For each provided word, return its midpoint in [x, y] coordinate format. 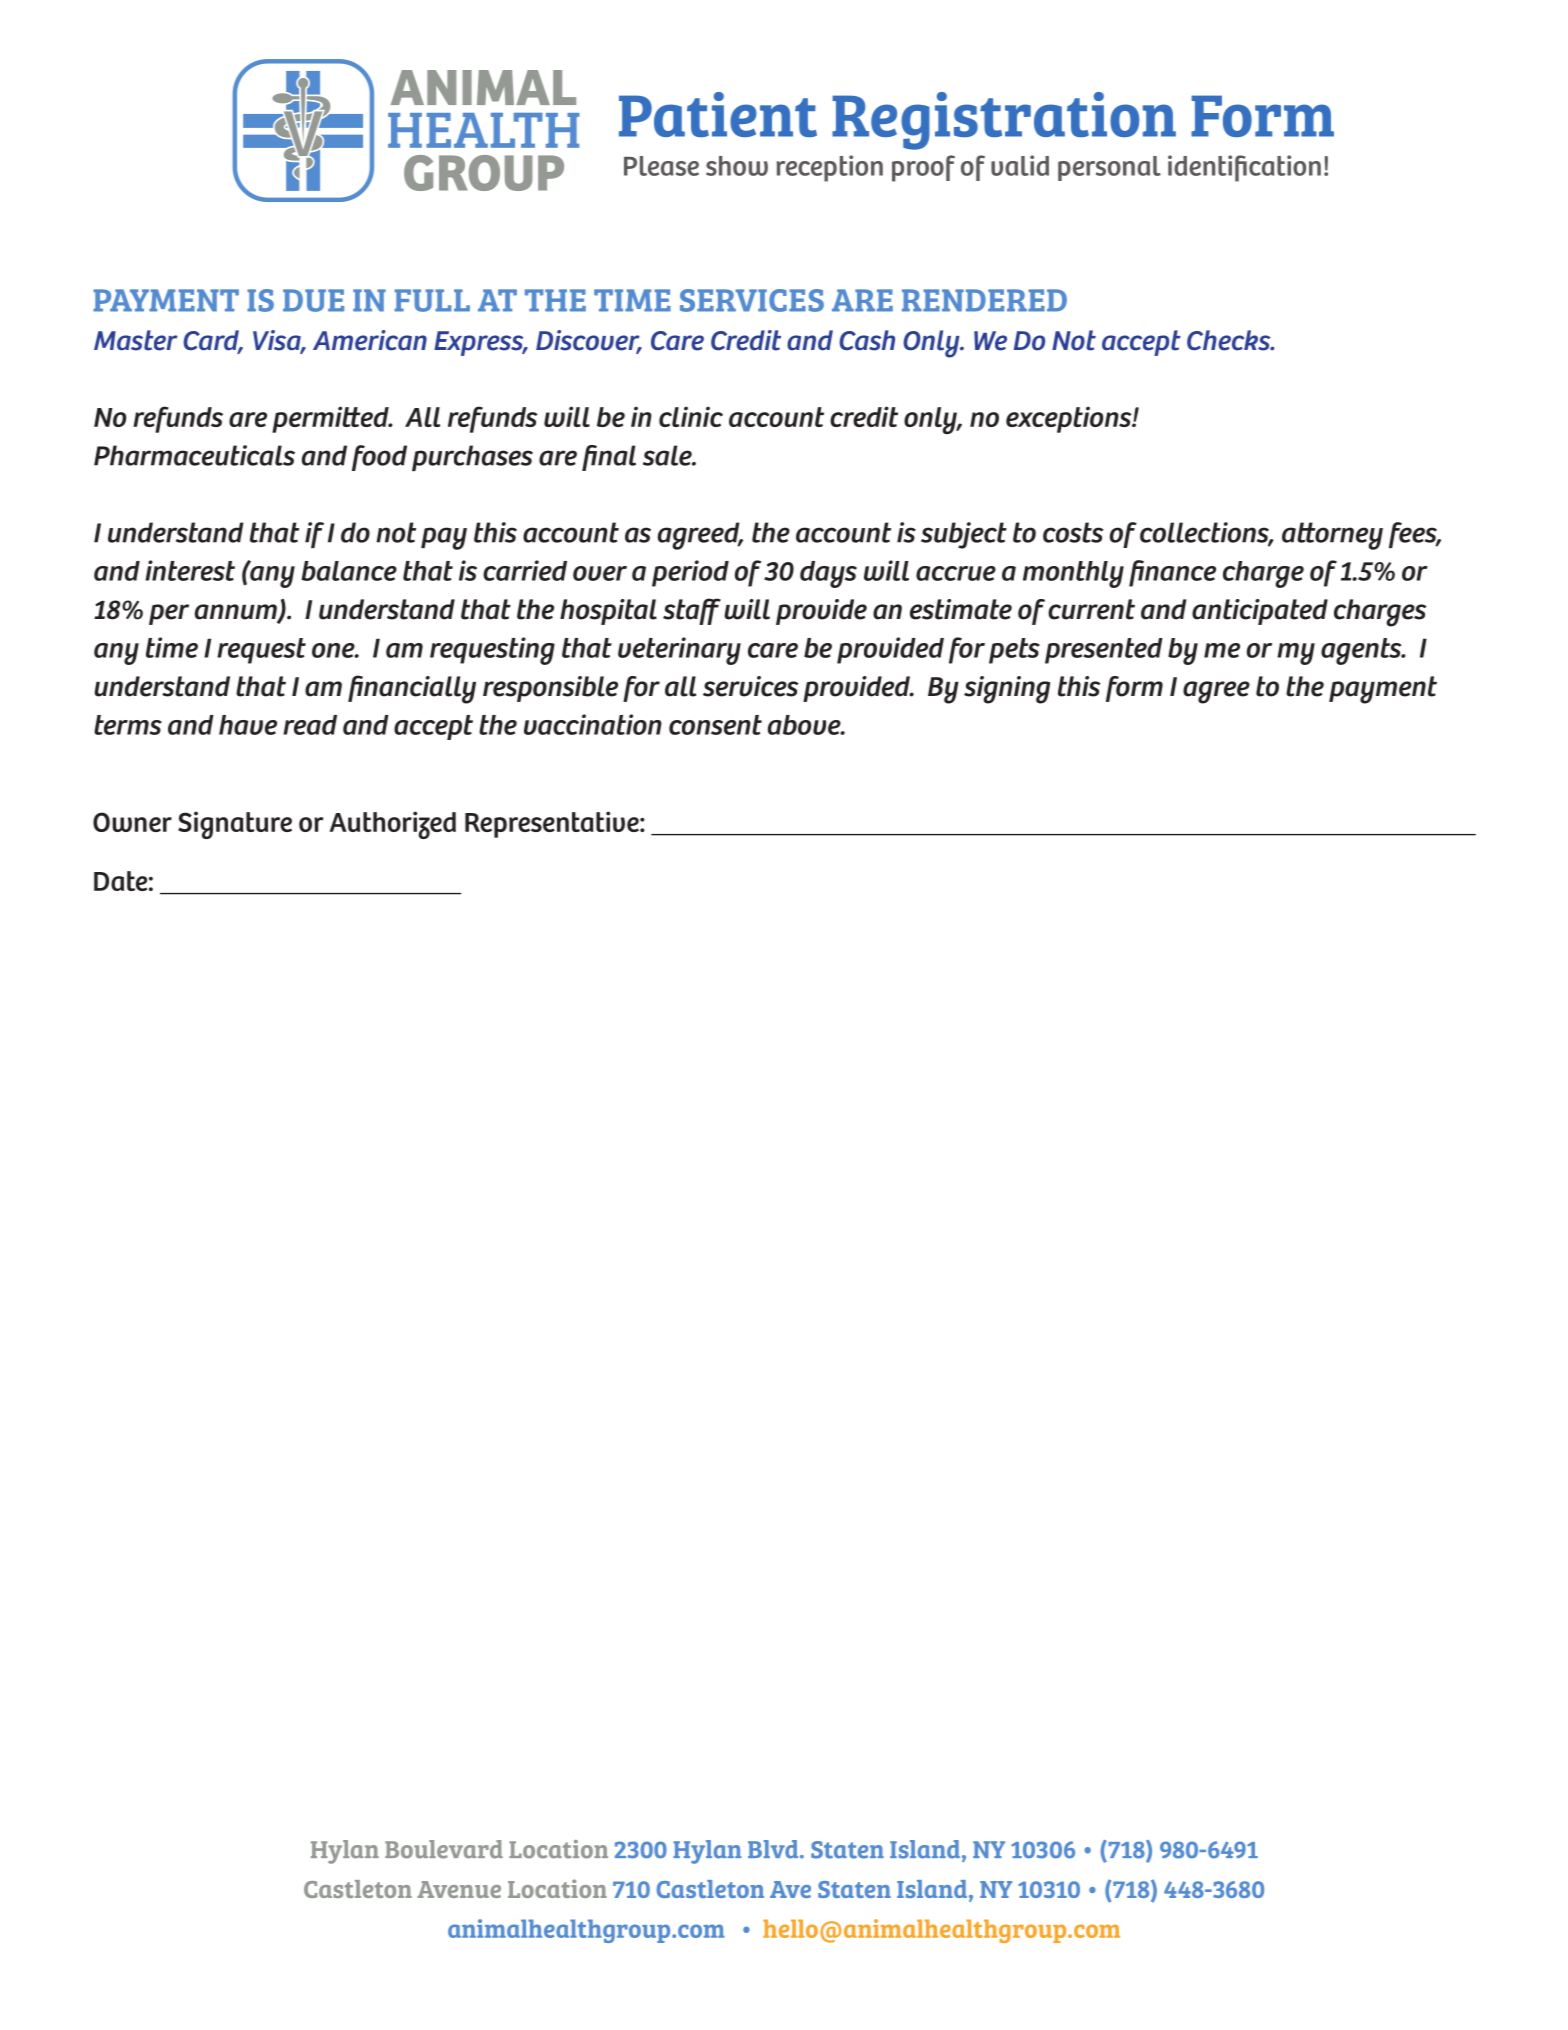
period [690, 573]
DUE [313, 300]
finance [1172, 573]
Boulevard [444, 1849]
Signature [235, 825]
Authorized [393, 825]
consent [715, 725]
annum [237, 613]
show [737, 166]
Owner [132, 822]
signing [1007, 690]
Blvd [774, 1849]
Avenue [459, 1889]
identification [1244, 168]
